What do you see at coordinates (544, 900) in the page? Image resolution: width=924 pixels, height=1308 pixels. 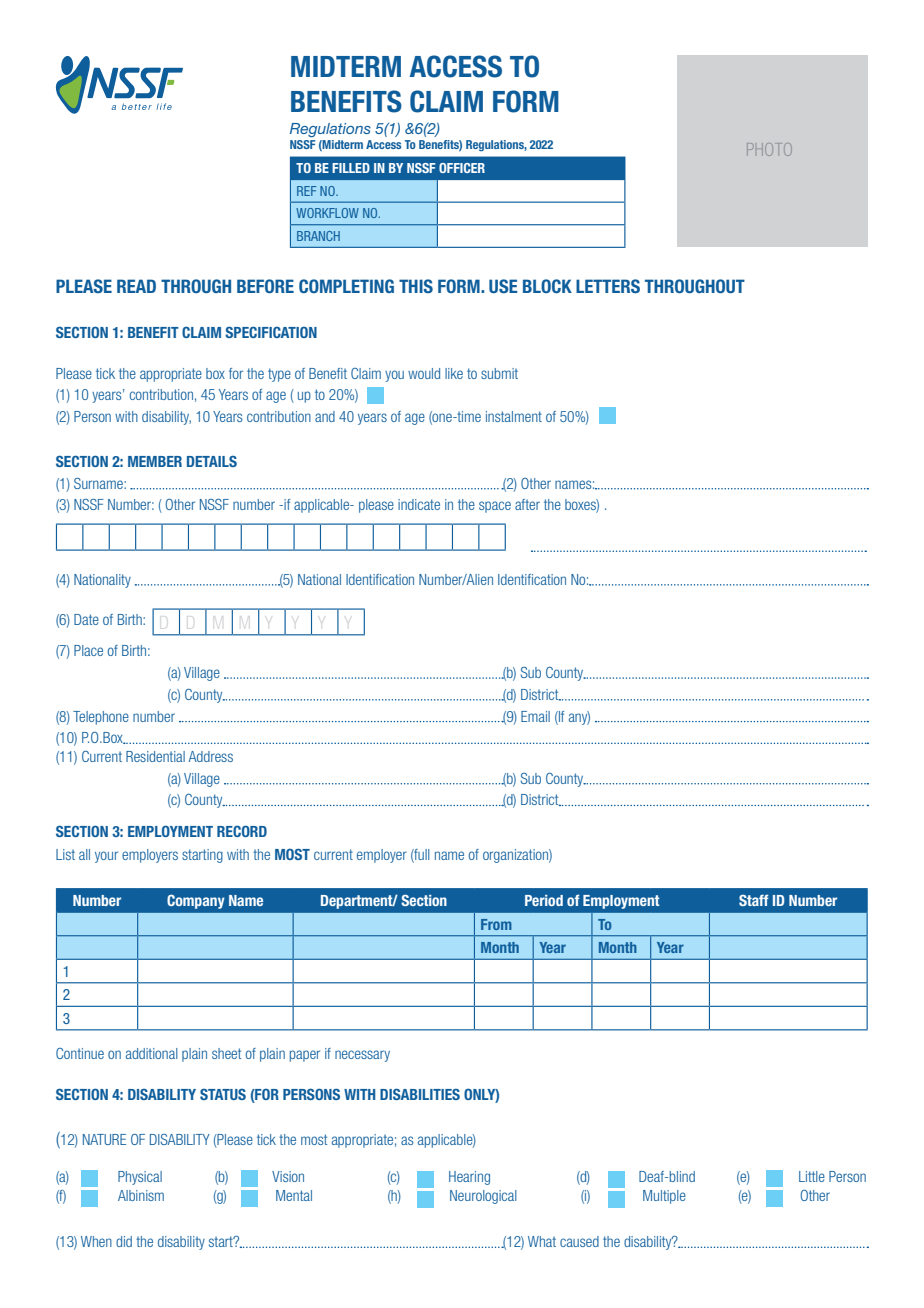 I see `Period` at bounding box center [544, 900].
